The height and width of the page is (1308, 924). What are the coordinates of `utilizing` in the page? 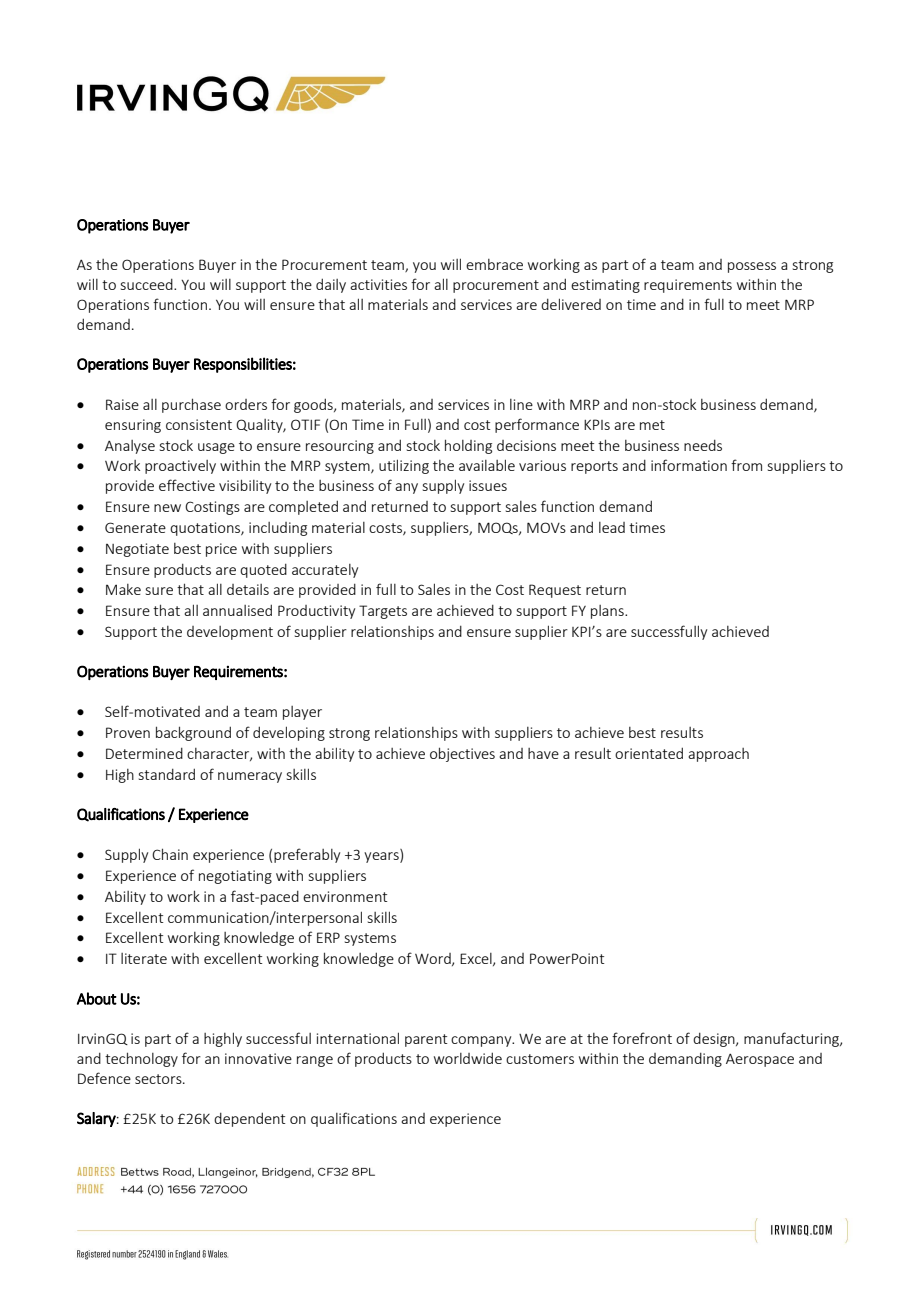 It's located at (404, 466).
